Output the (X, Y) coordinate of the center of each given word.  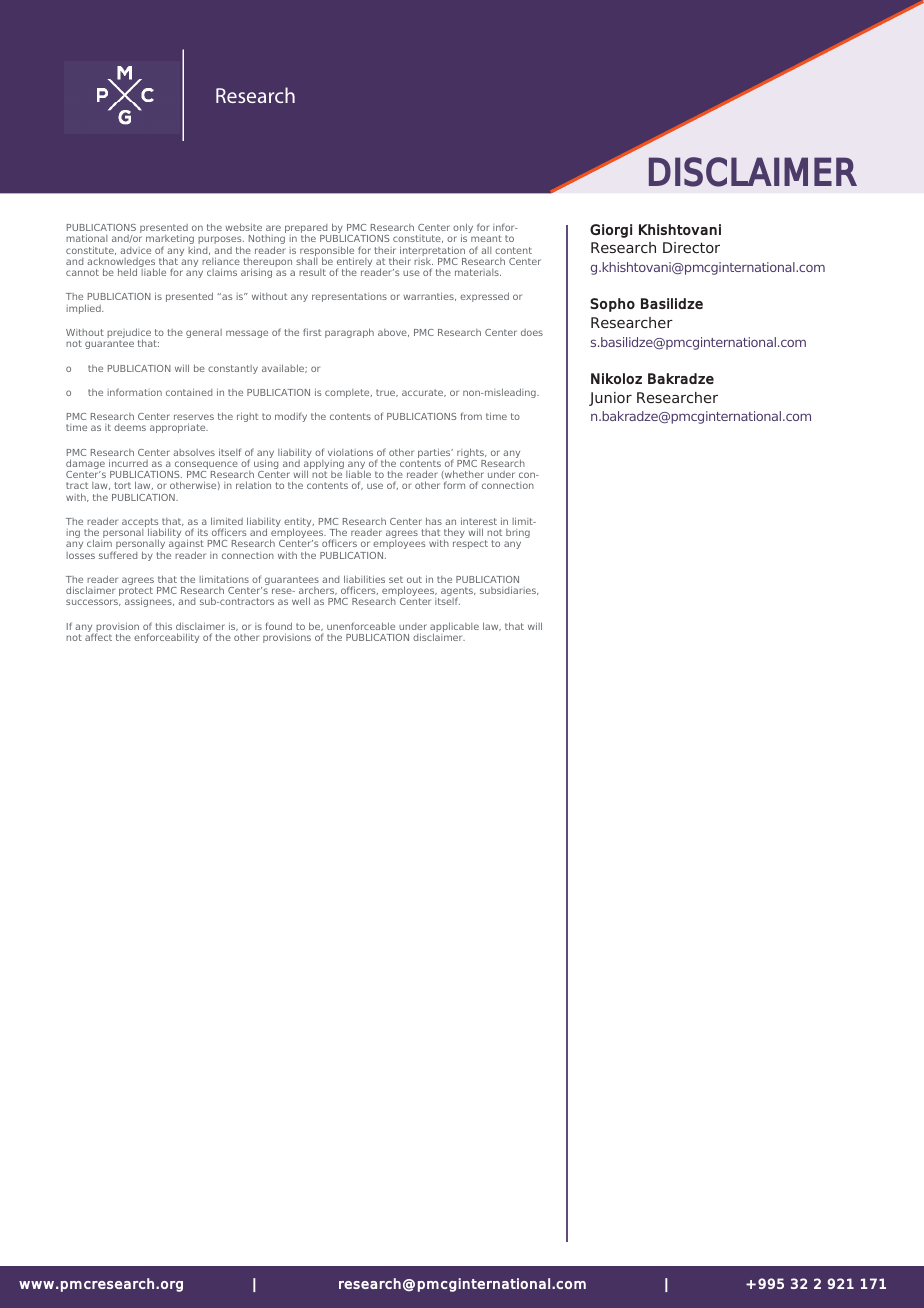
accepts (141, 524)
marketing (170, 241)
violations (350, 452)
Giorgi (611, 231)
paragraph (349, 333)
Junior (610, 399)
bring (518, 533)
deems (130, 427)
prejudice (129, 334)
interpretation (433, 252)
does (532, 332)
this (164, 626)
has (434, 521)
